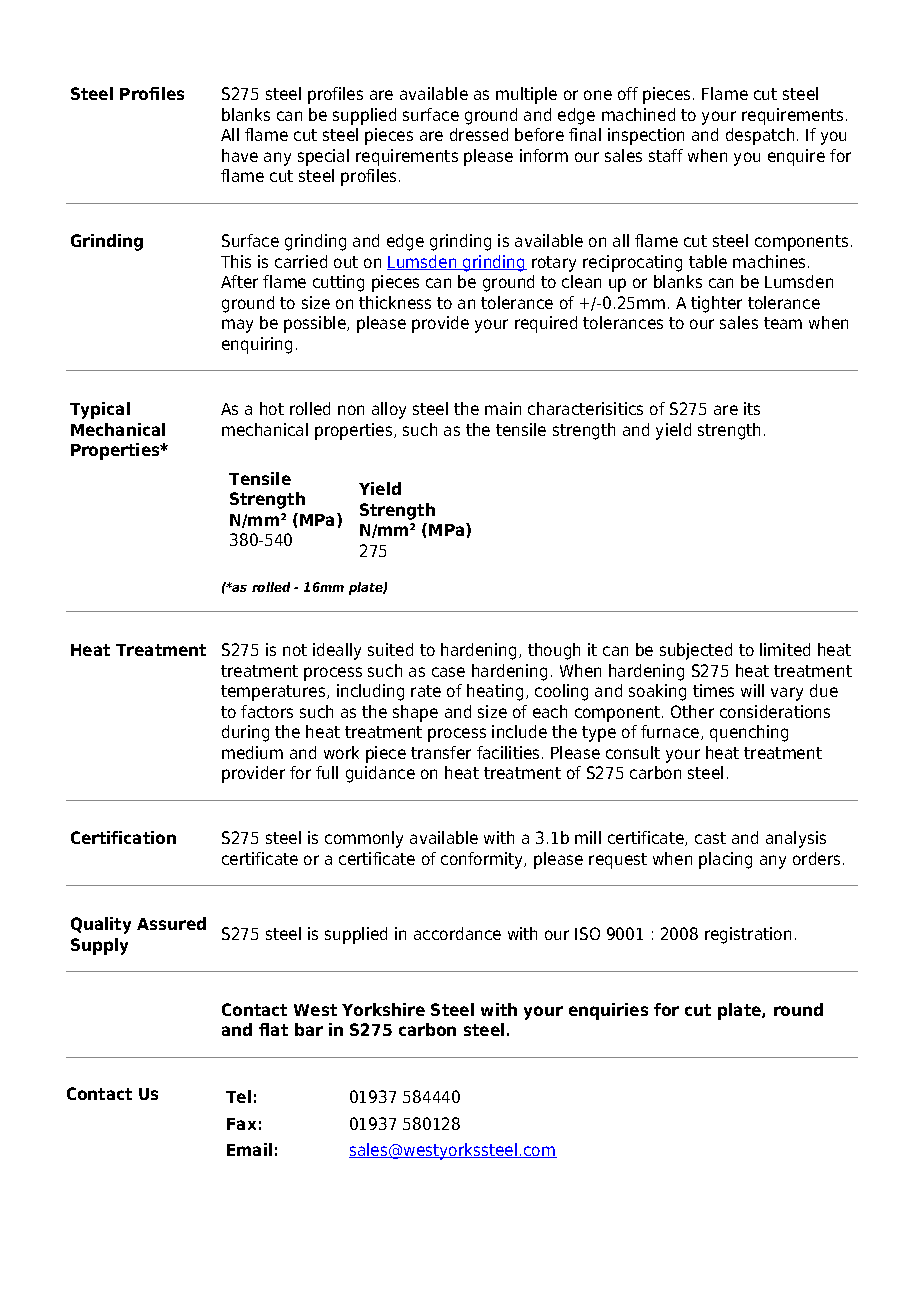  Describe the element at coordinates (749, 733) in the screenshot. I see `quenching` at that location.
